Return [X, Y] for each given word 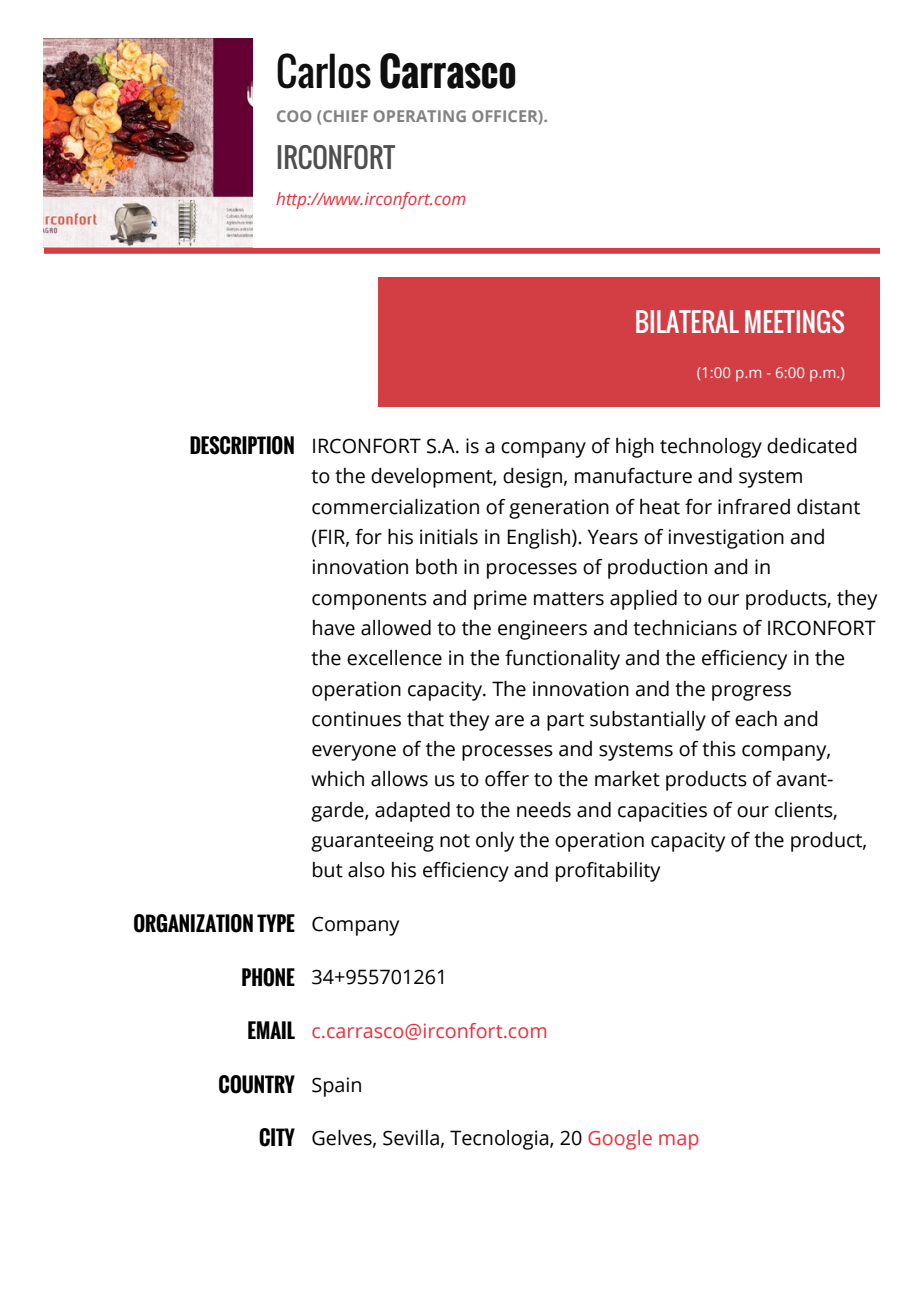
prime [500, 600]
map [679, 1142]
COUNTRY [257, 1084]
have [334, 628]
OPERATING [419, 116]
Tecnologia [500, 1140]
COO [294, 116]
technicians [685, 628]
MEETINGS [794, 321]
